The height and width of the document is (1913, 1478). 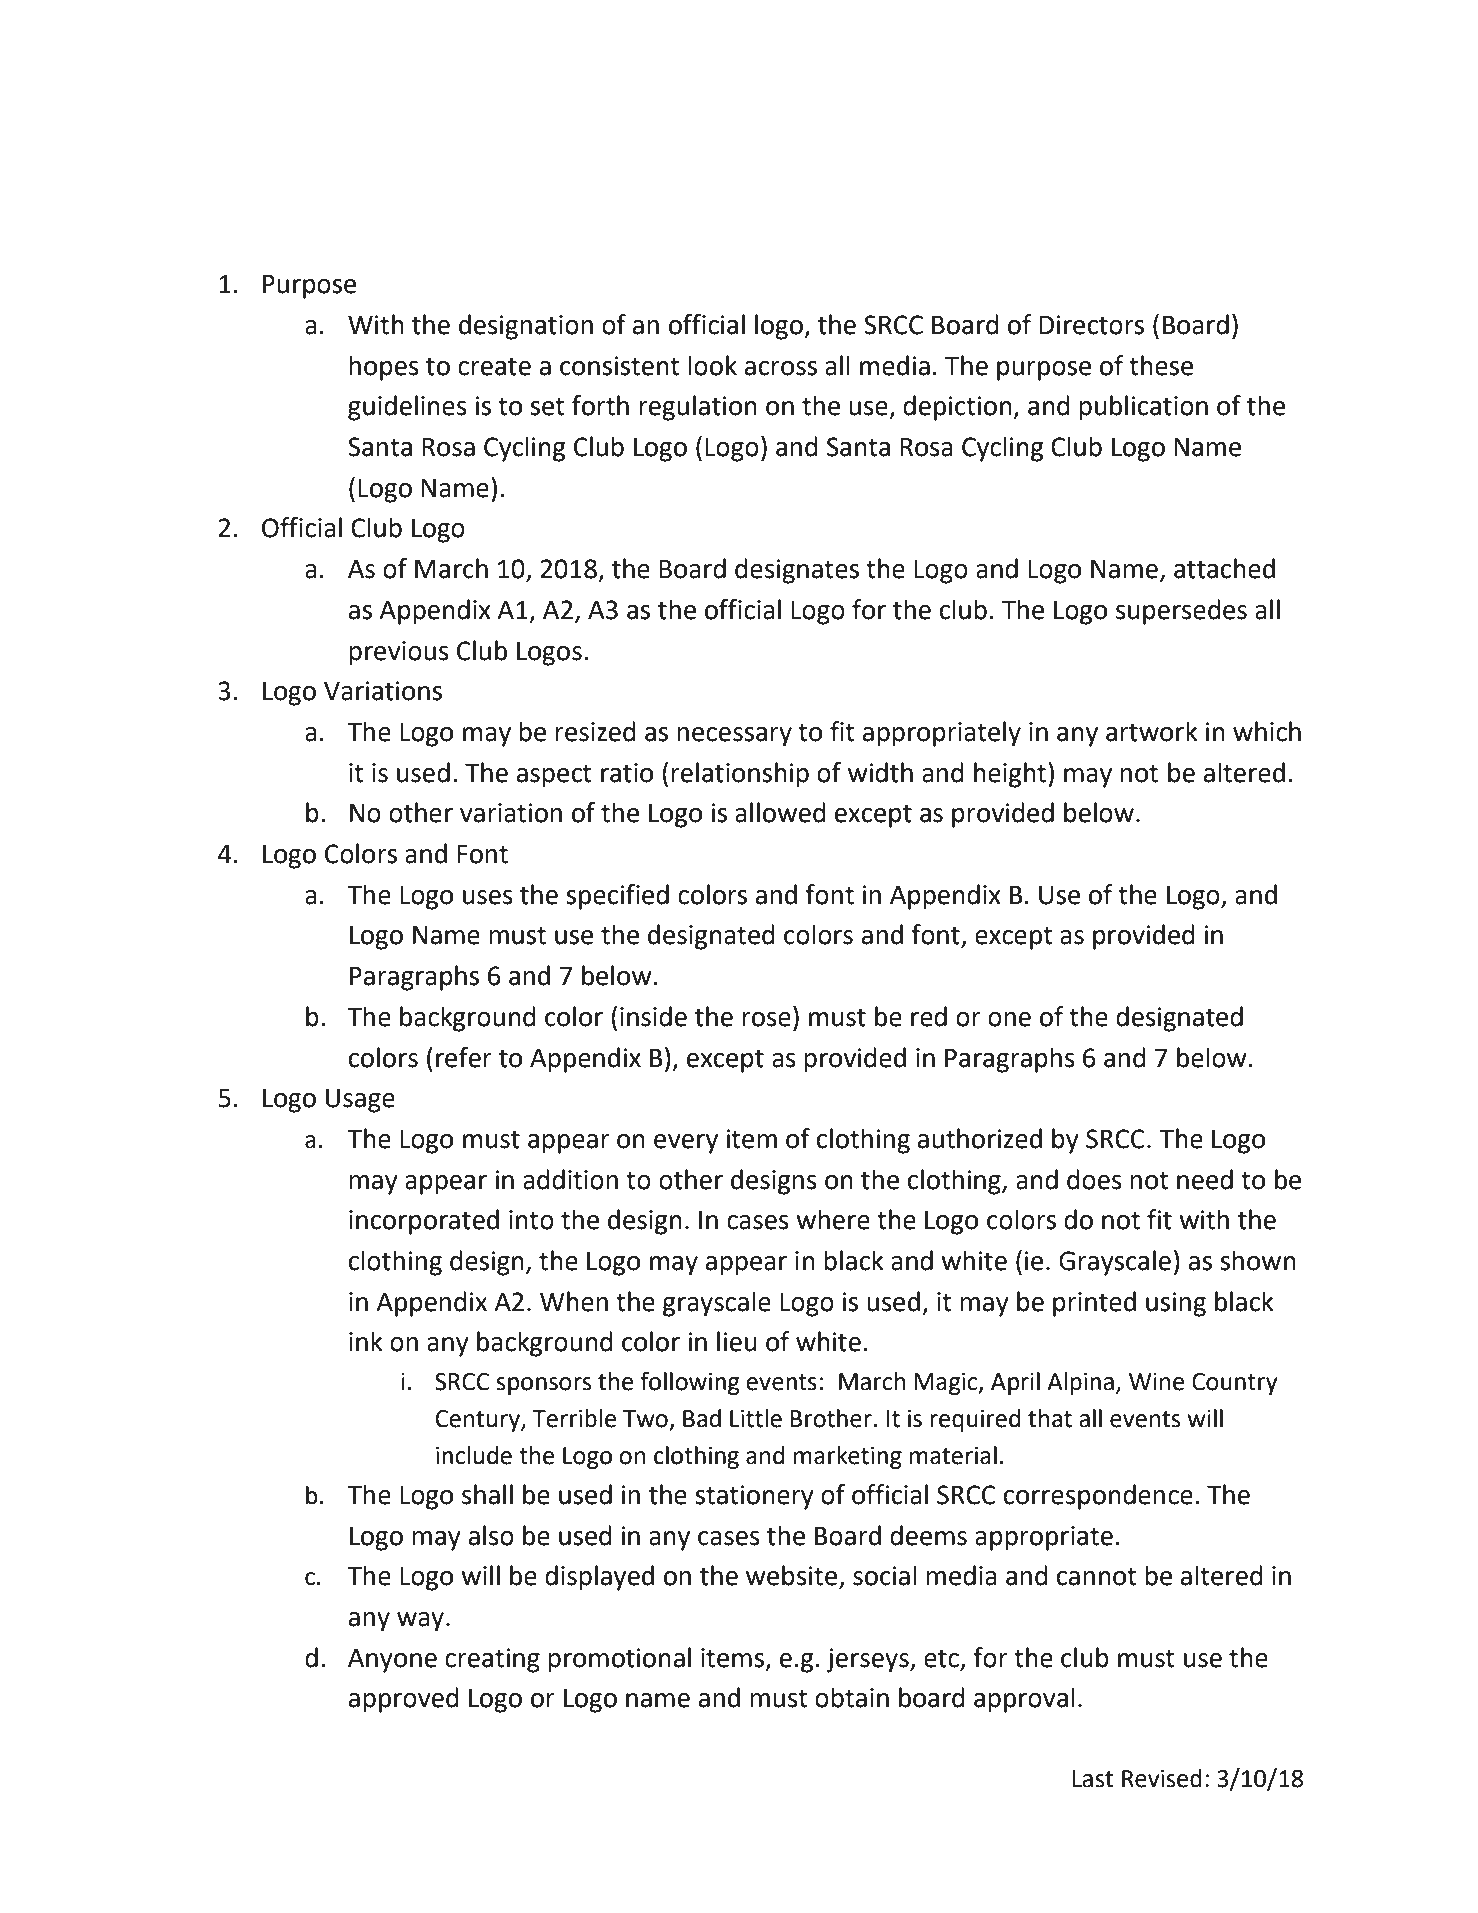 I want to click on create, so click(x=494, y=366).
